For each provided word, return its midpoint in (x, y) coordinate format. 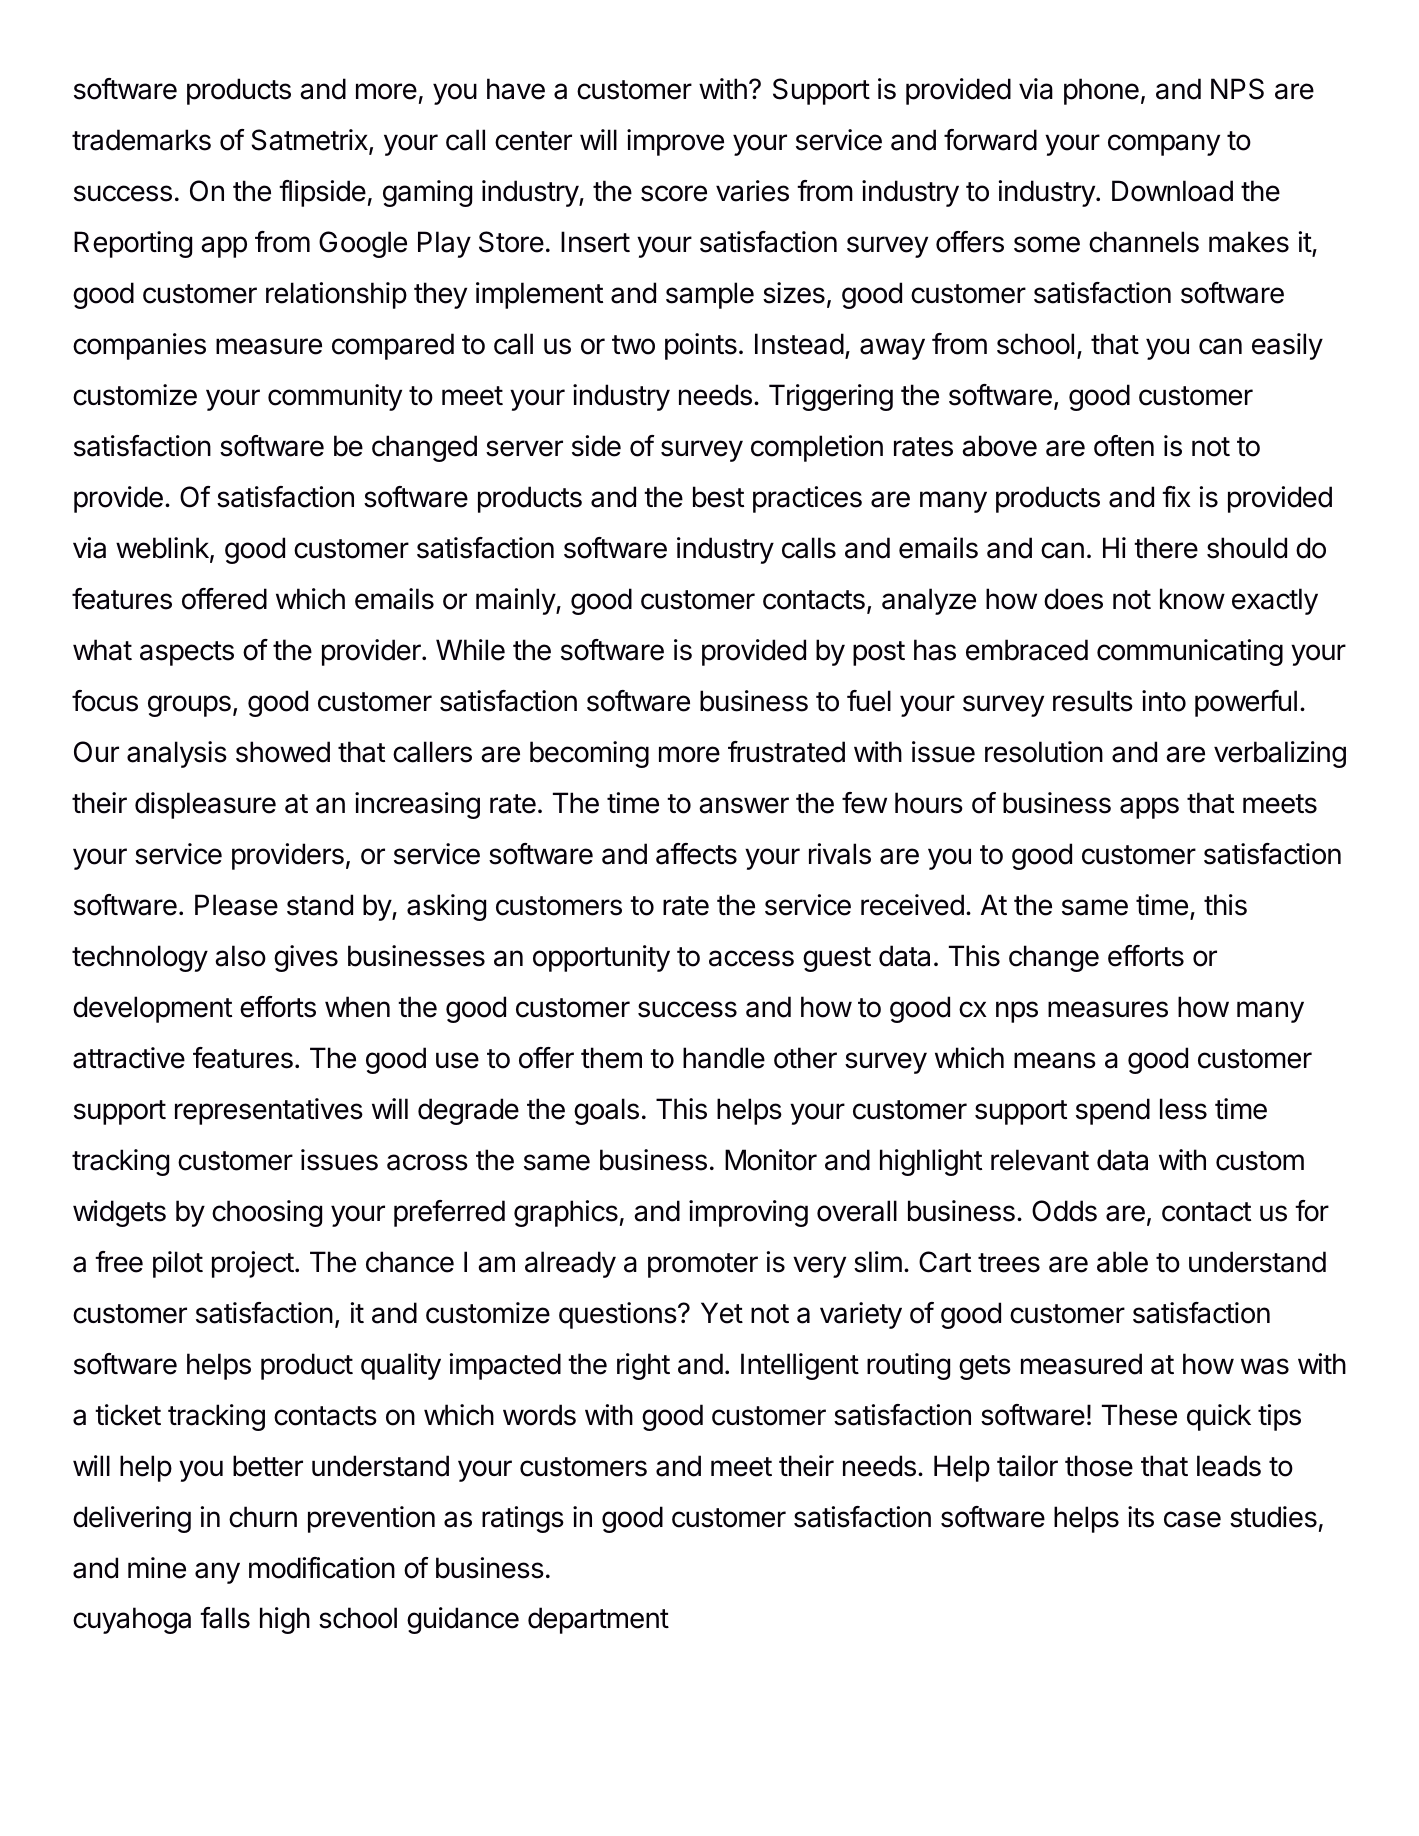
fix (1176, 496)
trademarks (141, 140)
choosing (267, 1213)
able (1122, 1262)
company (1164, 145)
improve (675, 142)
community (335, 397)
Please (236, 905)
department (598, 1620)
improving (748, 1213)
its (1141, 1517)
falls (225, 1618)
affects (696, 854)
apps (1149, 808)
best (718, 497)
